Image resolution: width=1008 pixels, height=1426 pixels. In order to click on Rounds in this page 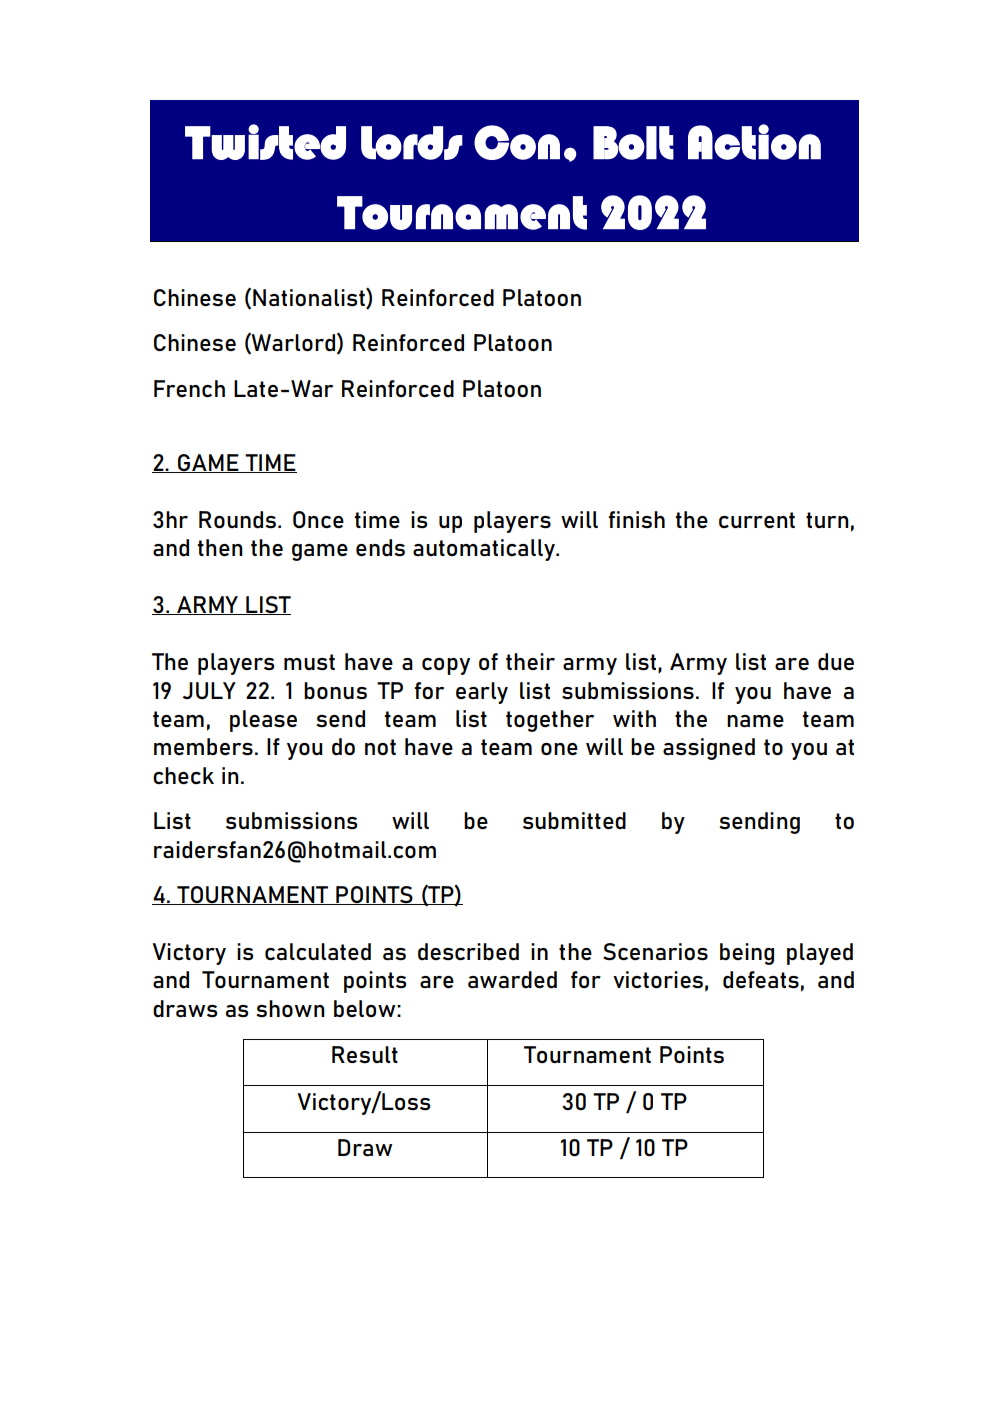, I will do `click(237, 520)`.
